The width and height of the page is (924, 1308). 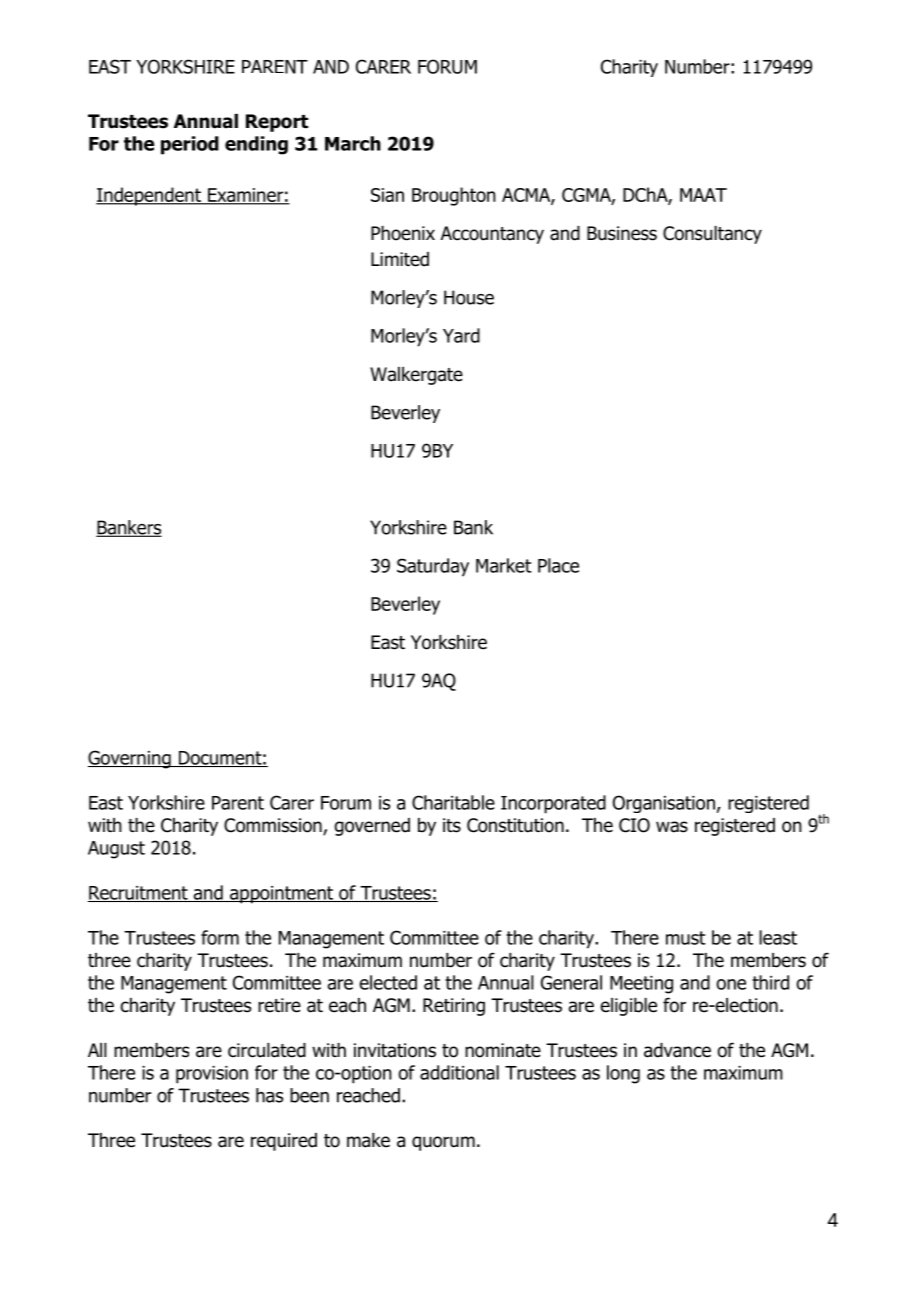 What do you see at coordinates (212, 1075) in the page?
I see `provision` at bounding box center [212, 1075].
